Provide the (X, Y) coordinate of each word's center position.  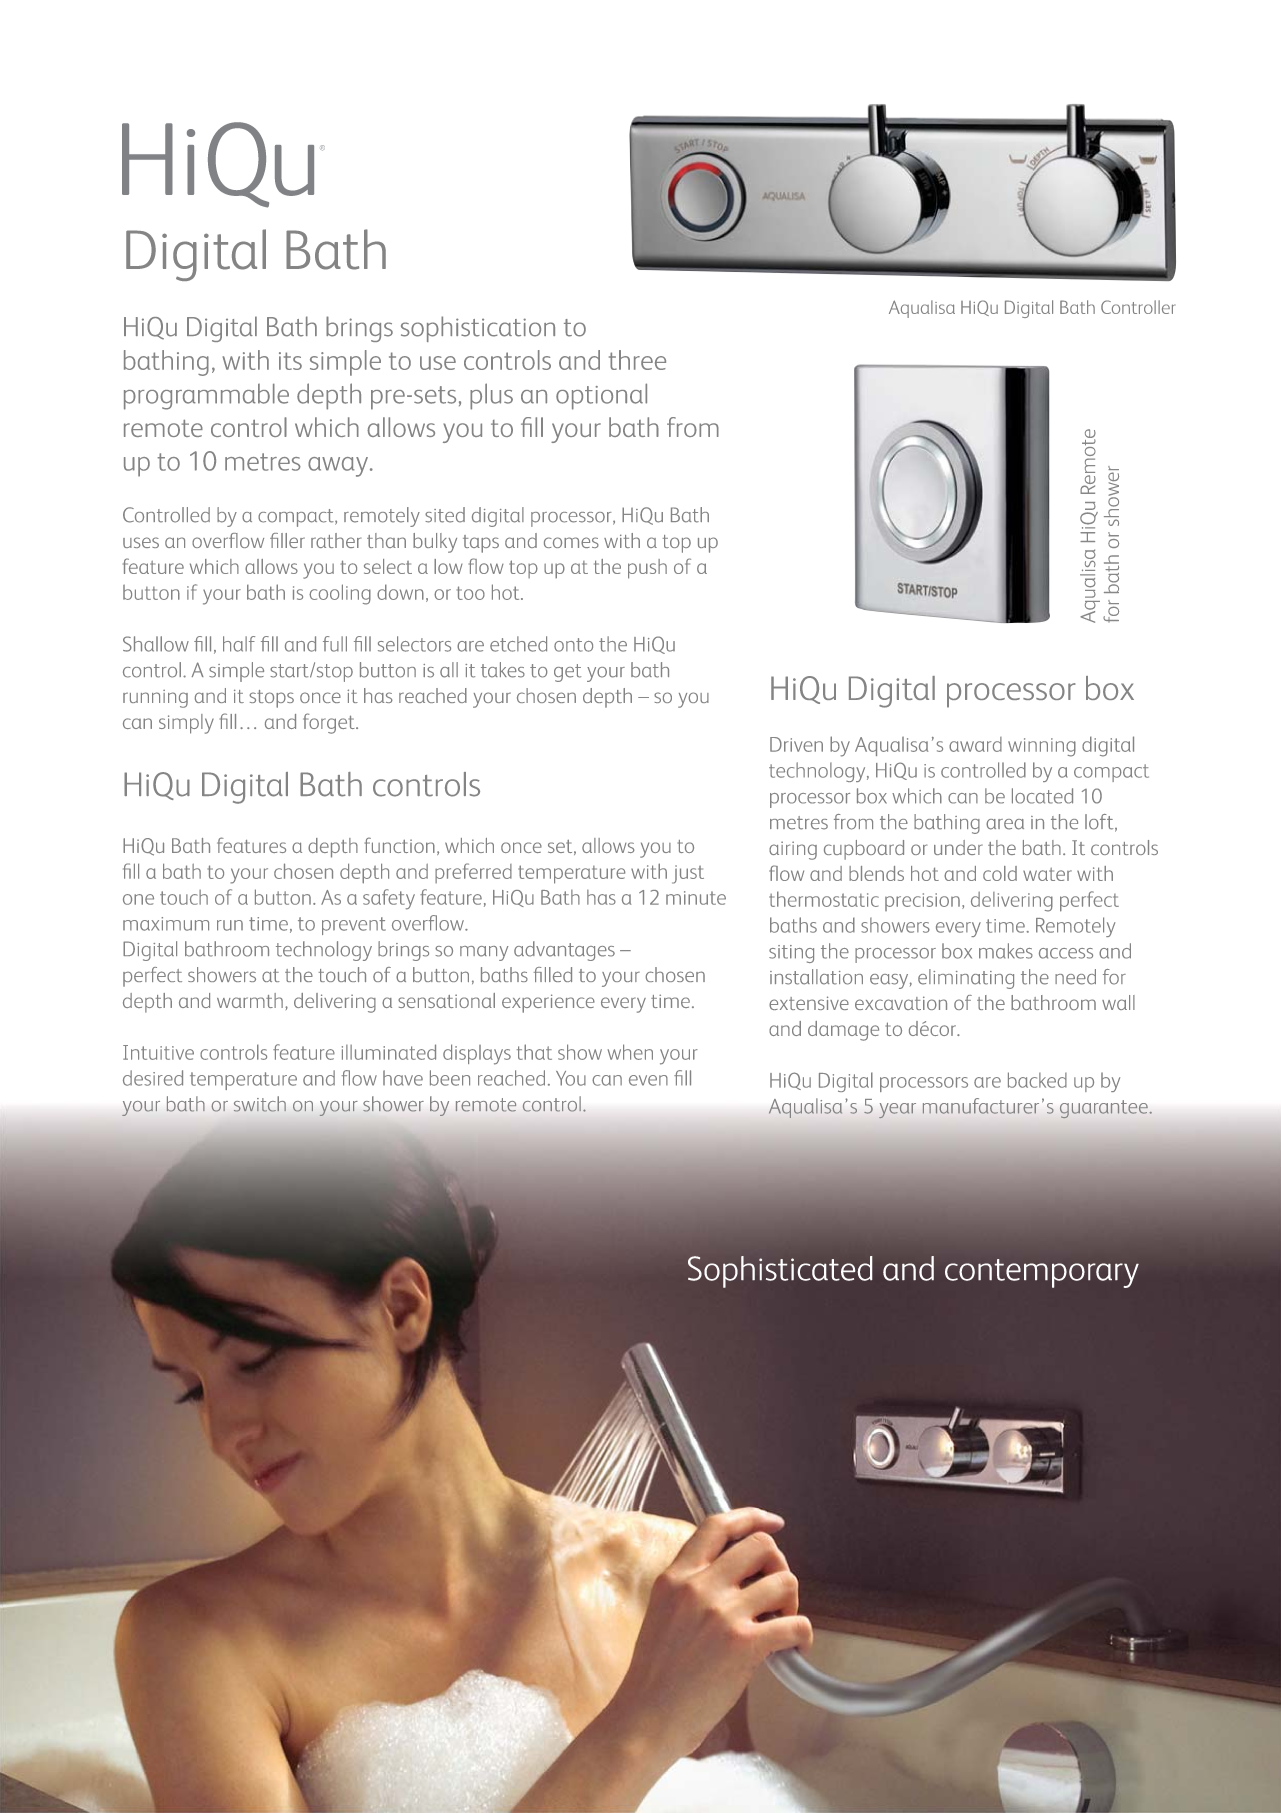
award (975, 744)
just (688, 874)
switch (260, 1104)
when (630, 1052)
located (1042, 796)
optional (601, 396)
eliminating (966, 979)
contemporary (1042, 1273)
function (400, 845)
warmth (250, 1000)
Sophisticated (780, 1272)
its (290, 361)
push (647, 569)
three (637, 360)
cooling (340, 594)
